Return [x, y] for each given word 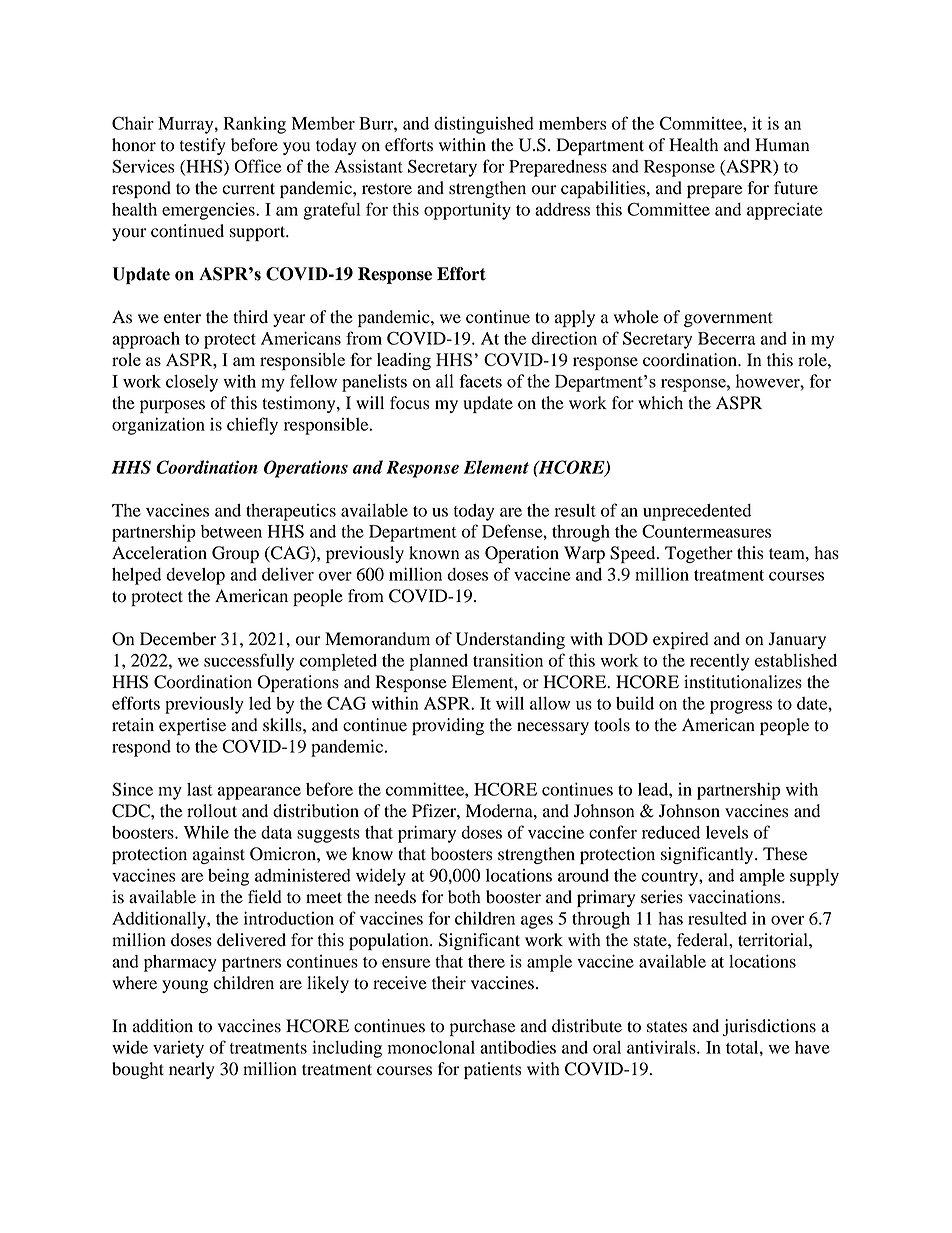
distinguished [484, 125]
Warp [584, 554]
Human [782, 144]
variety [178, 1049]
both [464, 897]
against [219, 855]
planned [438, 662]
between [231, 531]
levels [727, 832]
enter [182, 318]
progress [741, 707]
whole [636, 317]
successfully [249, 662]
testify [203, 146]
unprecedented [697, 512]
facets [480, 381]
